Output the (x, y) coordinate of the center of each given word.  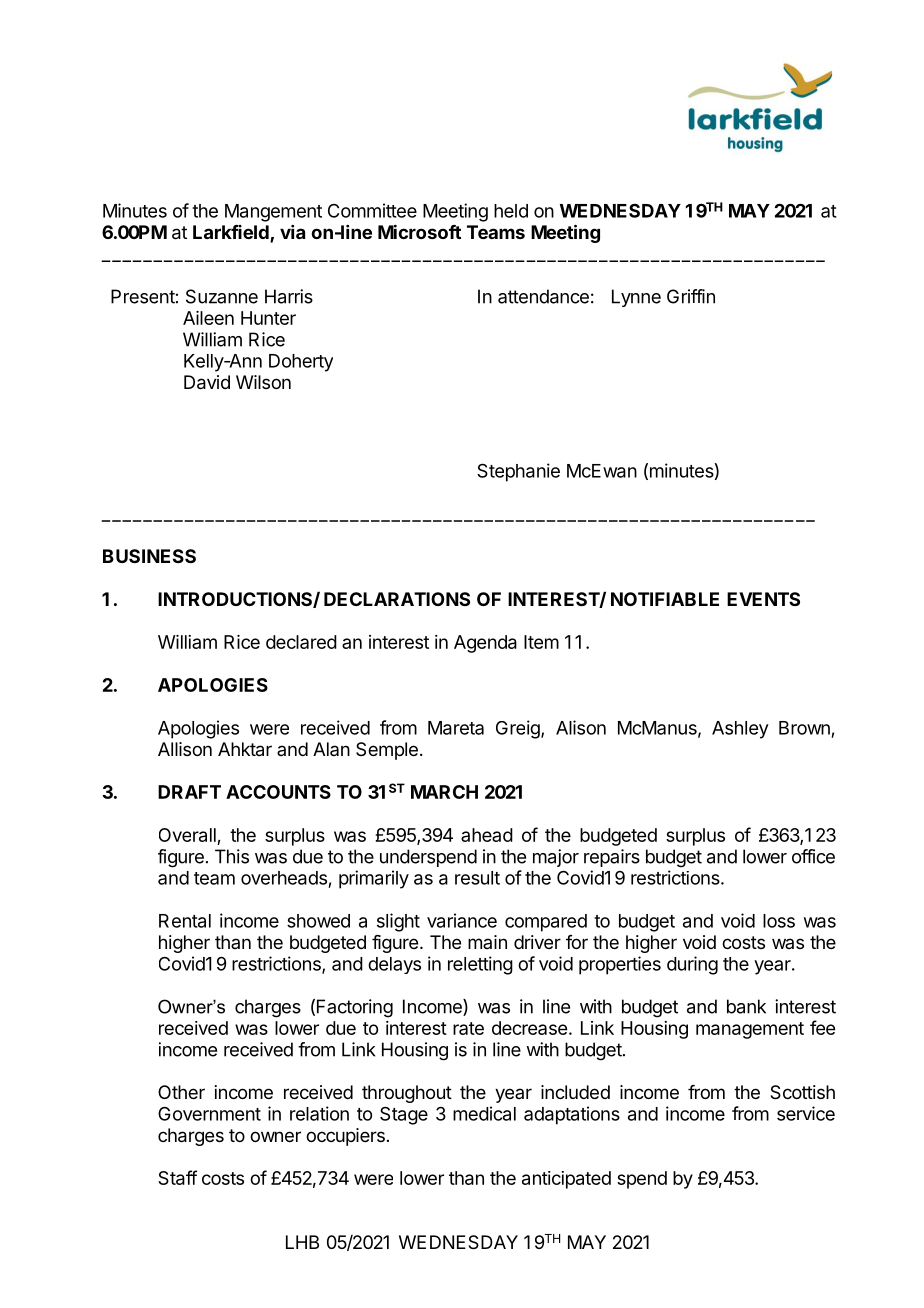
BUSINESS (149, 556)
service (806, 1113)
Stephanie (518, 472)
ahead (487, 835)
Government (209, 1113)
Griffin (691, 296)
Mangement (273, 213)
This (232, 856)
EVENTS (763, 599)
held (511, 211)
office (813, 856)
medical (484, 1113)
